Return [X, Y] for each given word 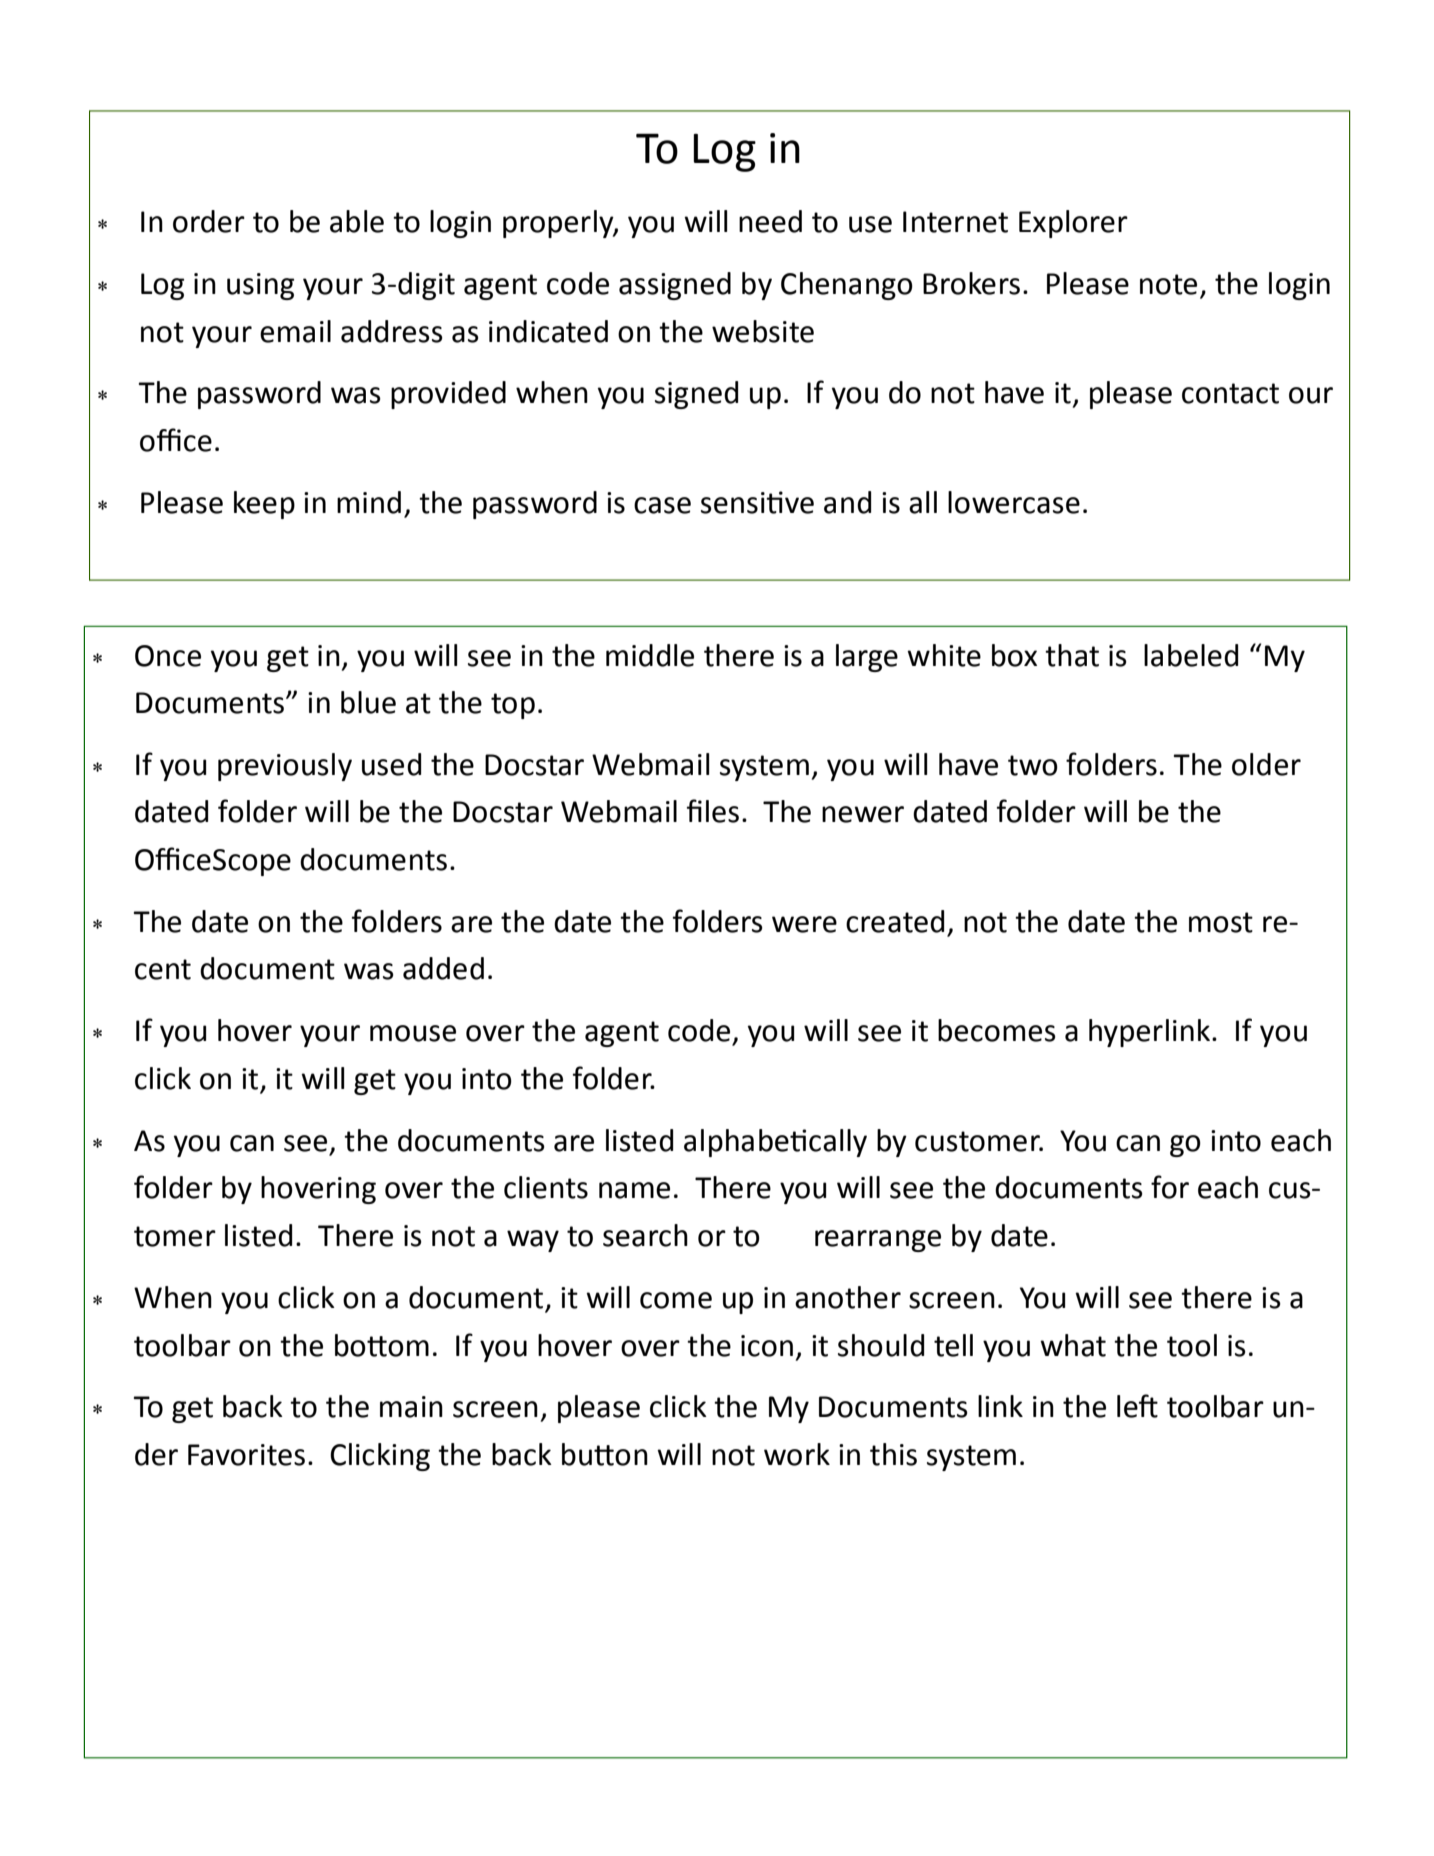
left [1137, 1406]
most [1221, 922]
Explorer [1073, 224]
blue [368, 702]
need [770, 221]
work [797, 1454]
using [260, 286]
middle [650, 655]
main [411, 1407]
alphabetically [775, 1143]
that [1072, 655]
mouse [413, 1033]
